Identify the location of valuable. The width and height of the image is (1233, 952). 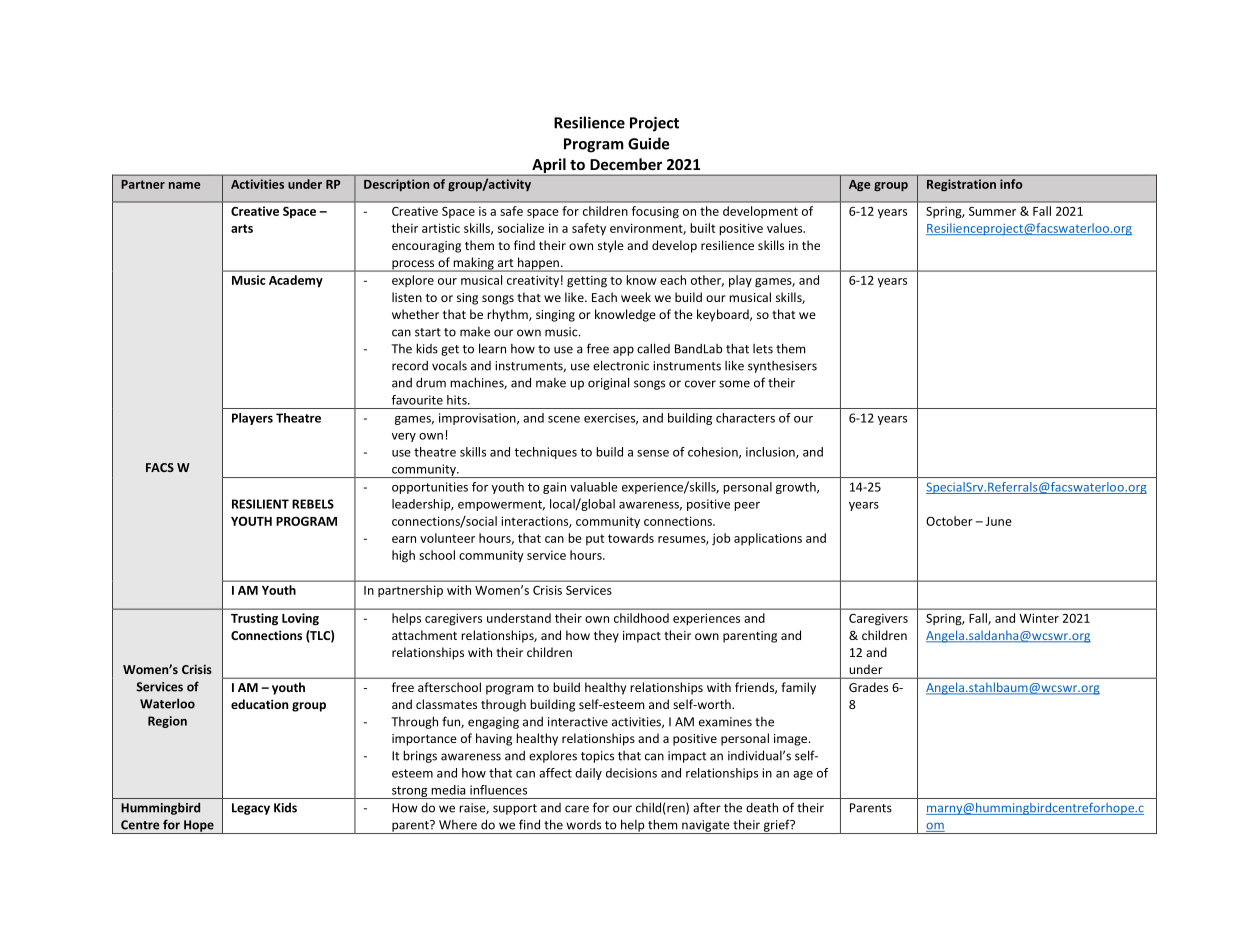
(594, 487).
